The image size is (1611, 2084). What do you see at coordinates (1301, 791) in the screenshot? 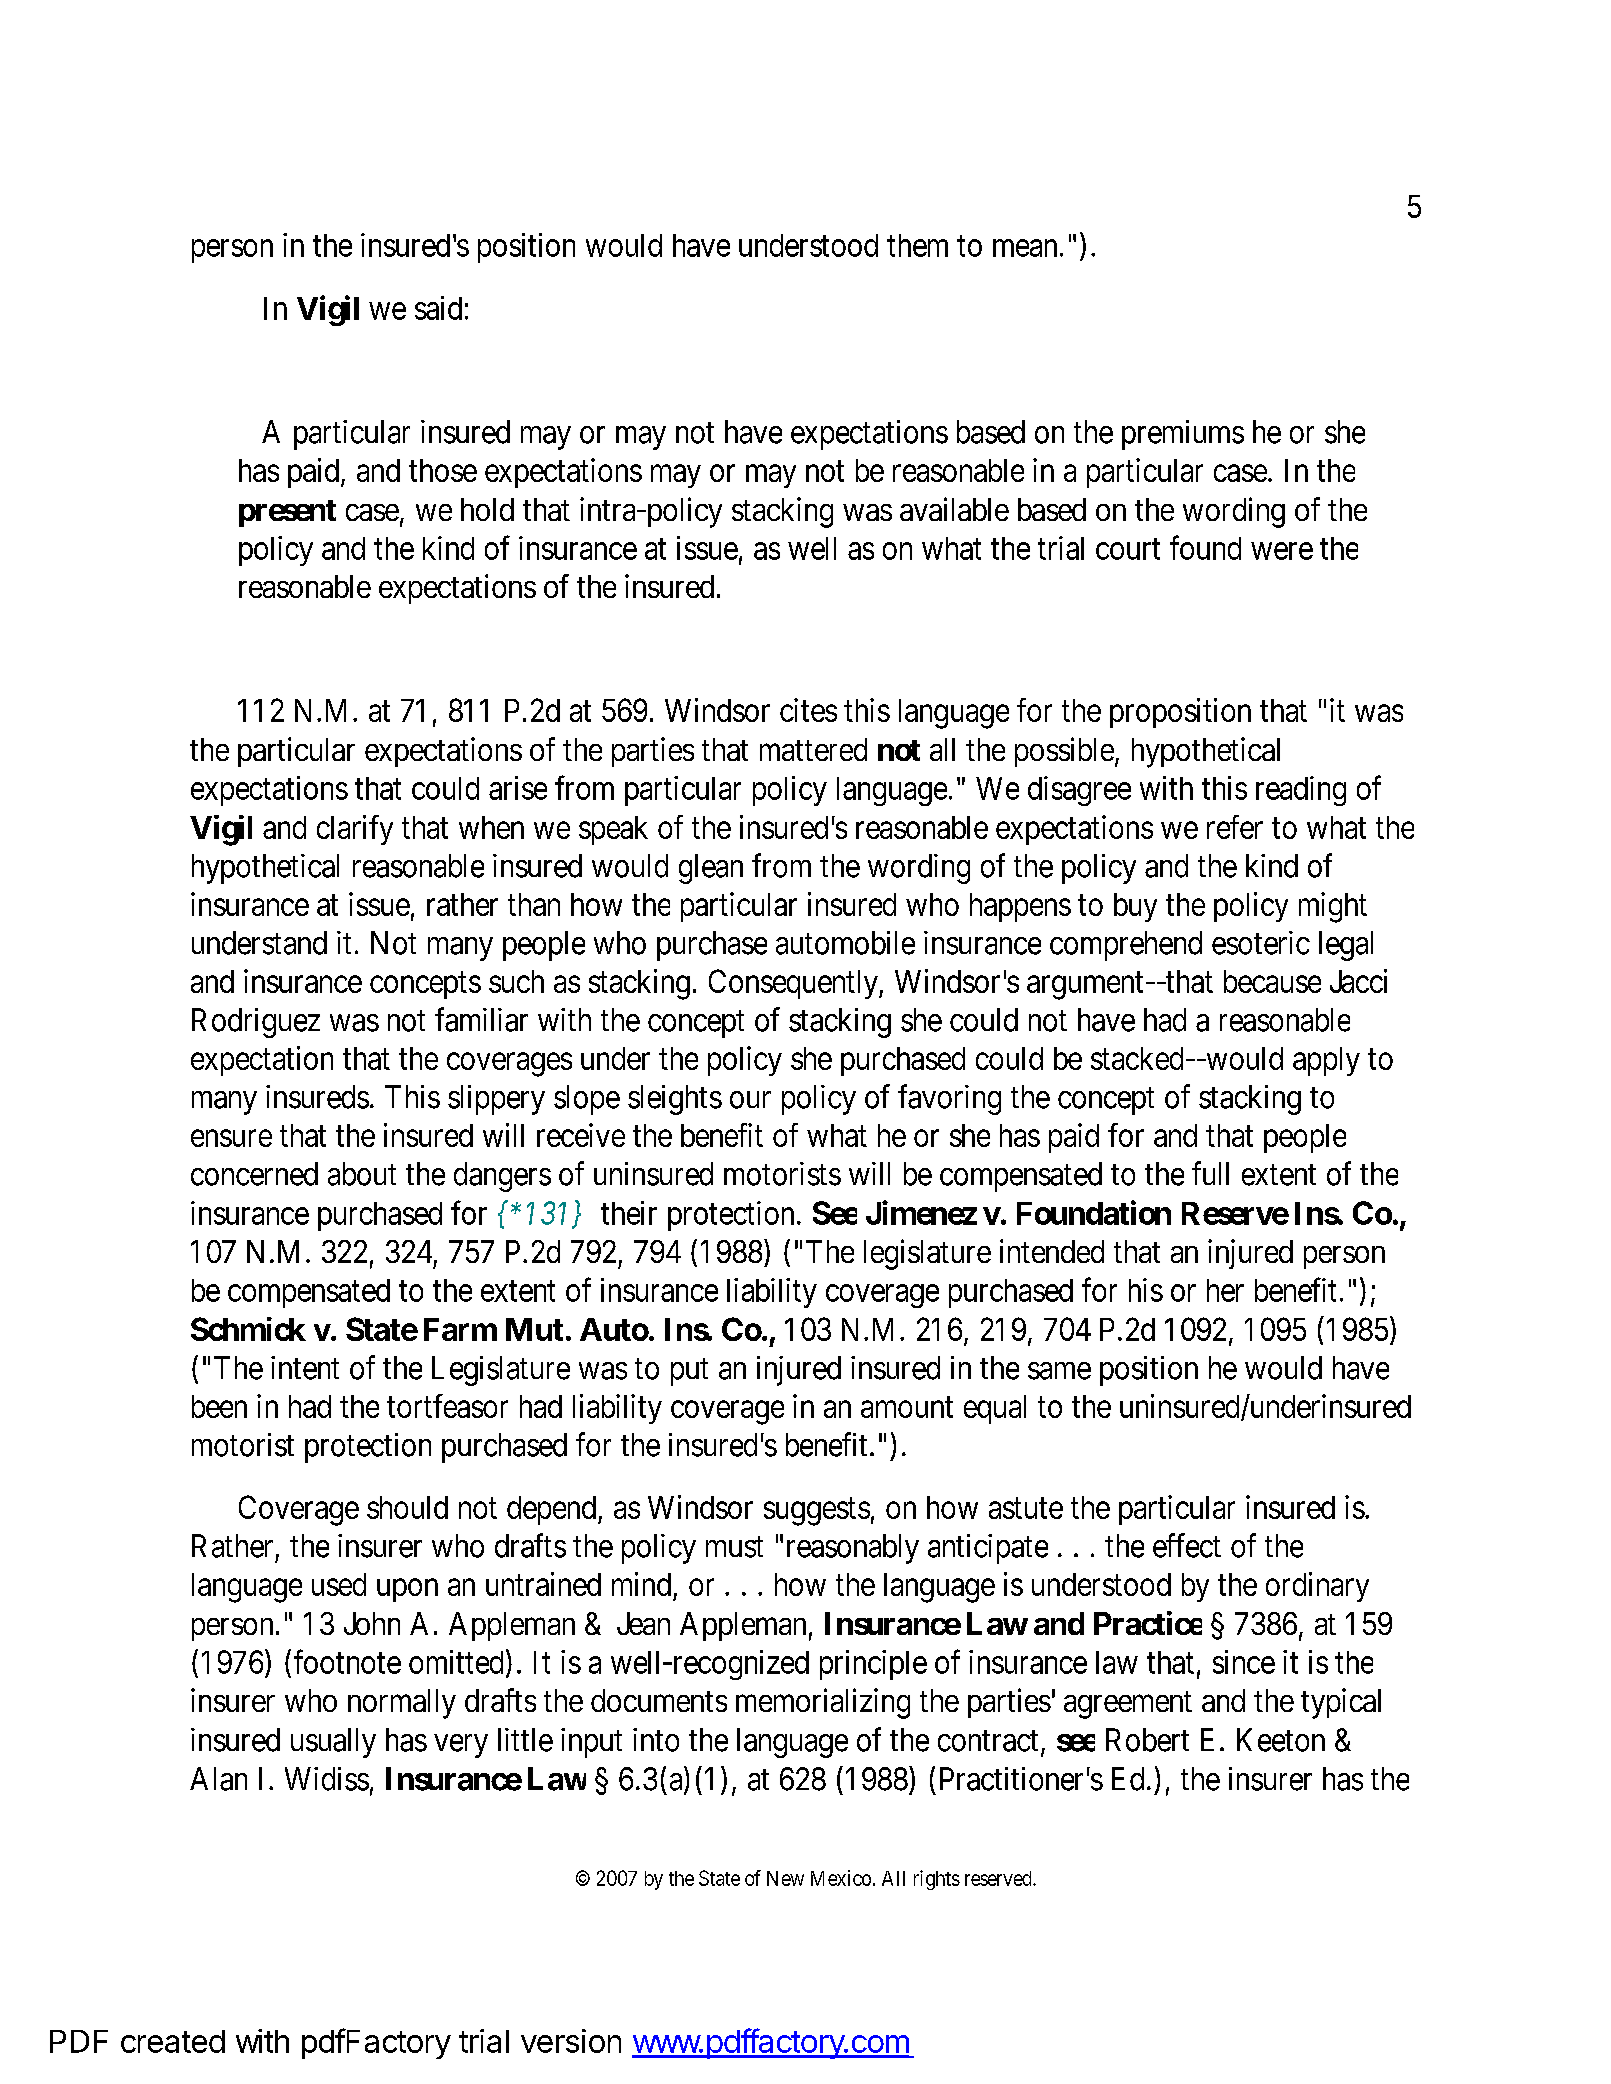
I see `reading` at bounding box center [1301, 791].
